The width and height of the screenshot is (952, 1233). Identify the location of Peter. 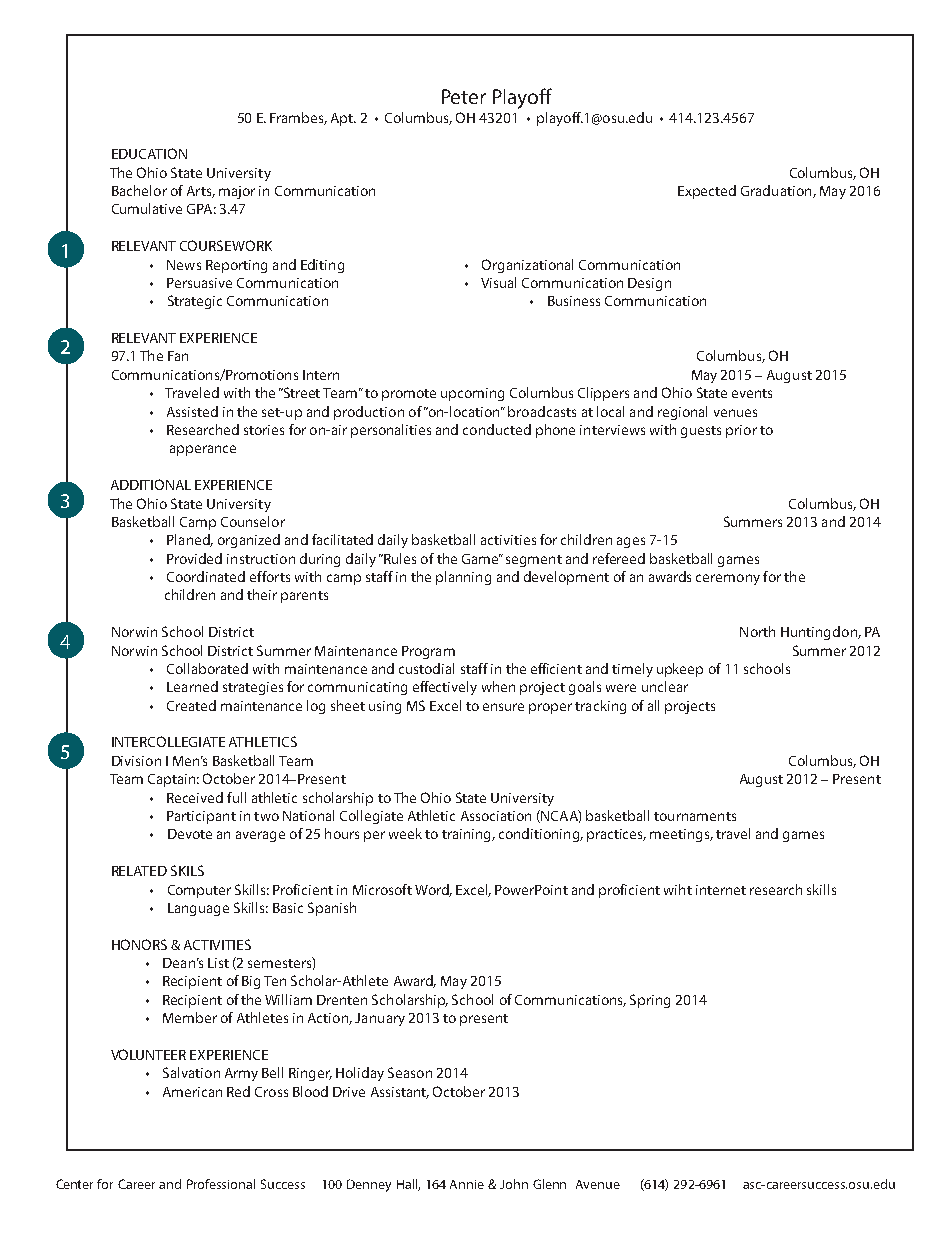
(464, 96).
